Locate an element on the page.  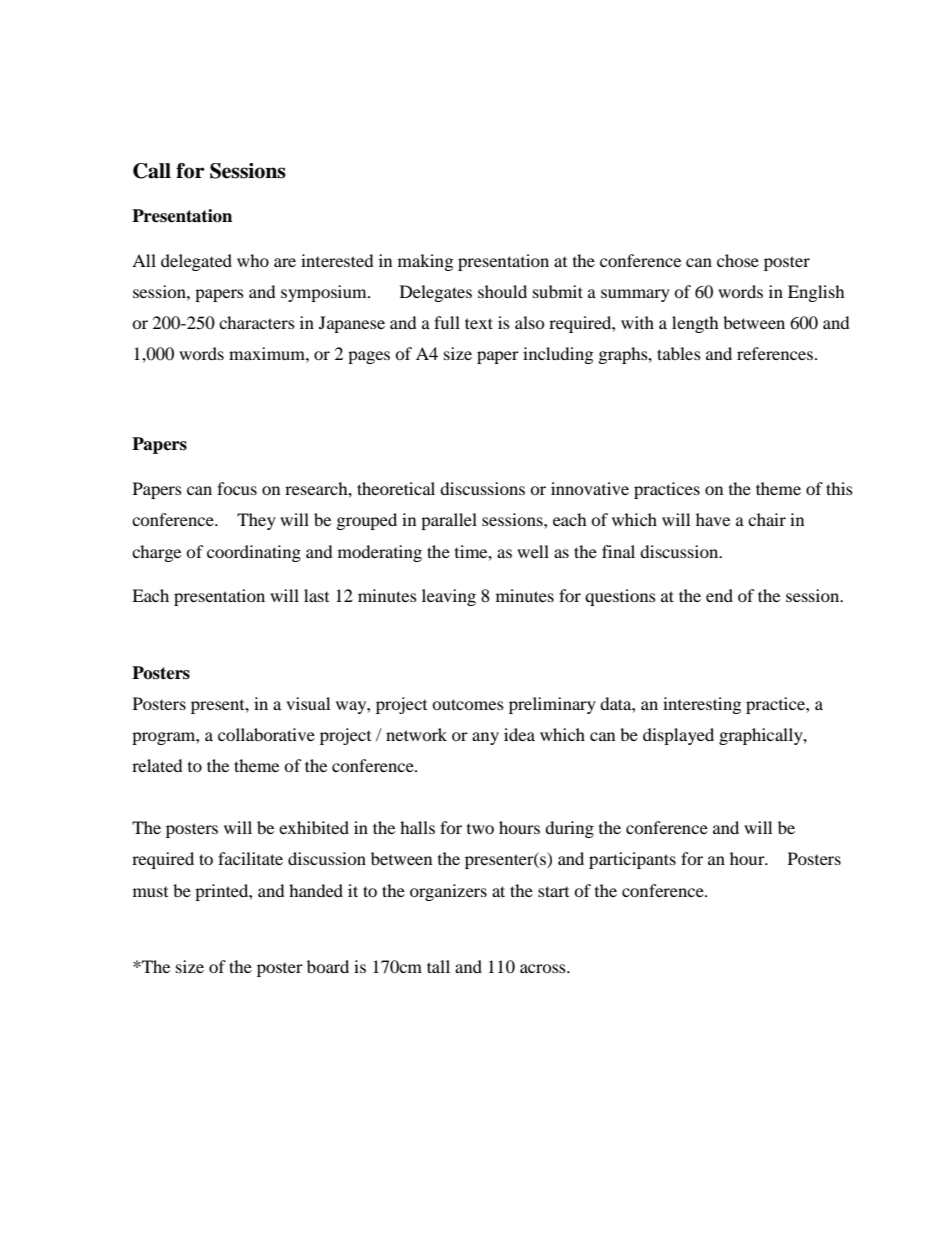
this is located at coordinates (839, 488).
